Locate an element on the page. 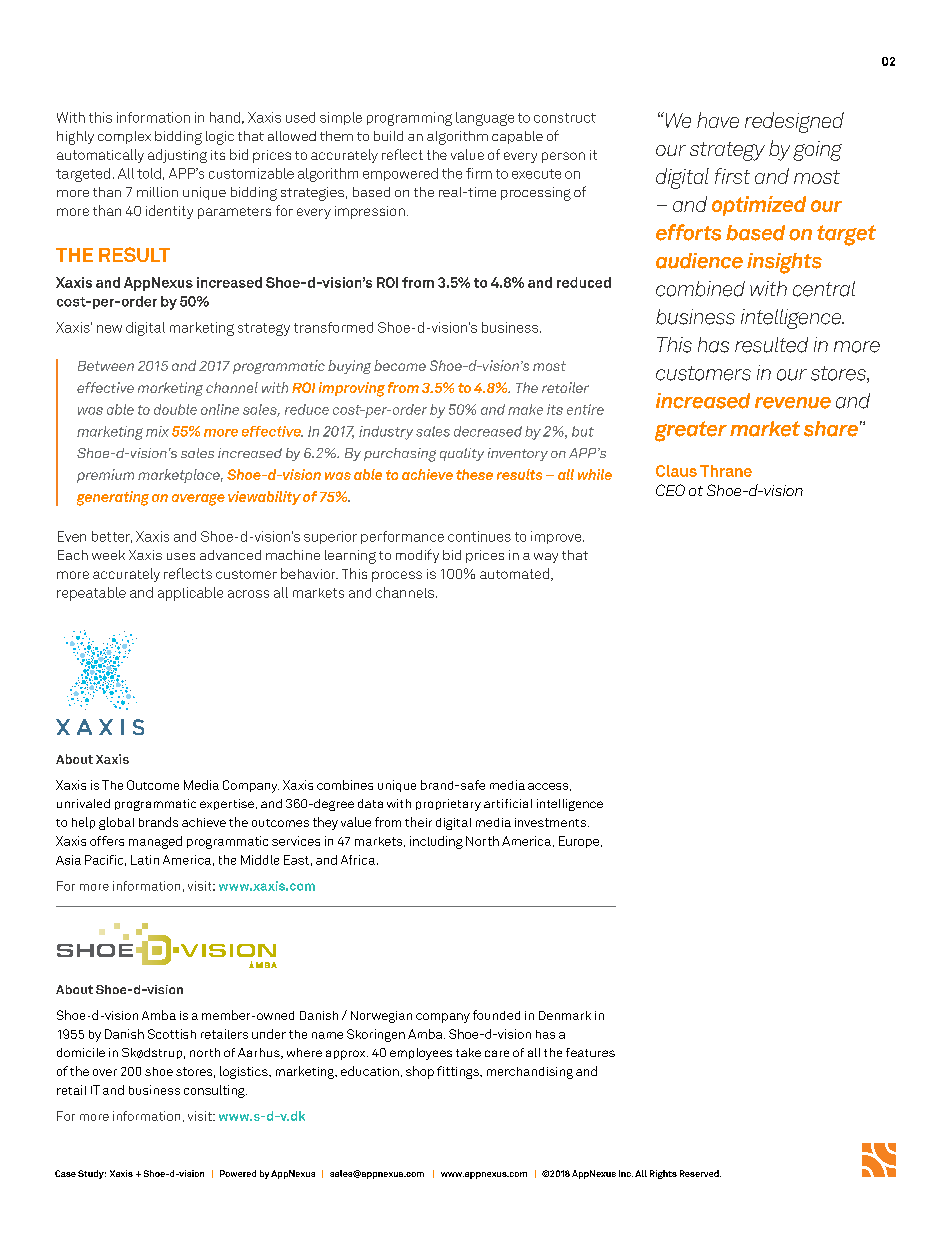 The height and width of the document is (1233, 952). these is located at coordinates (474, 474).
